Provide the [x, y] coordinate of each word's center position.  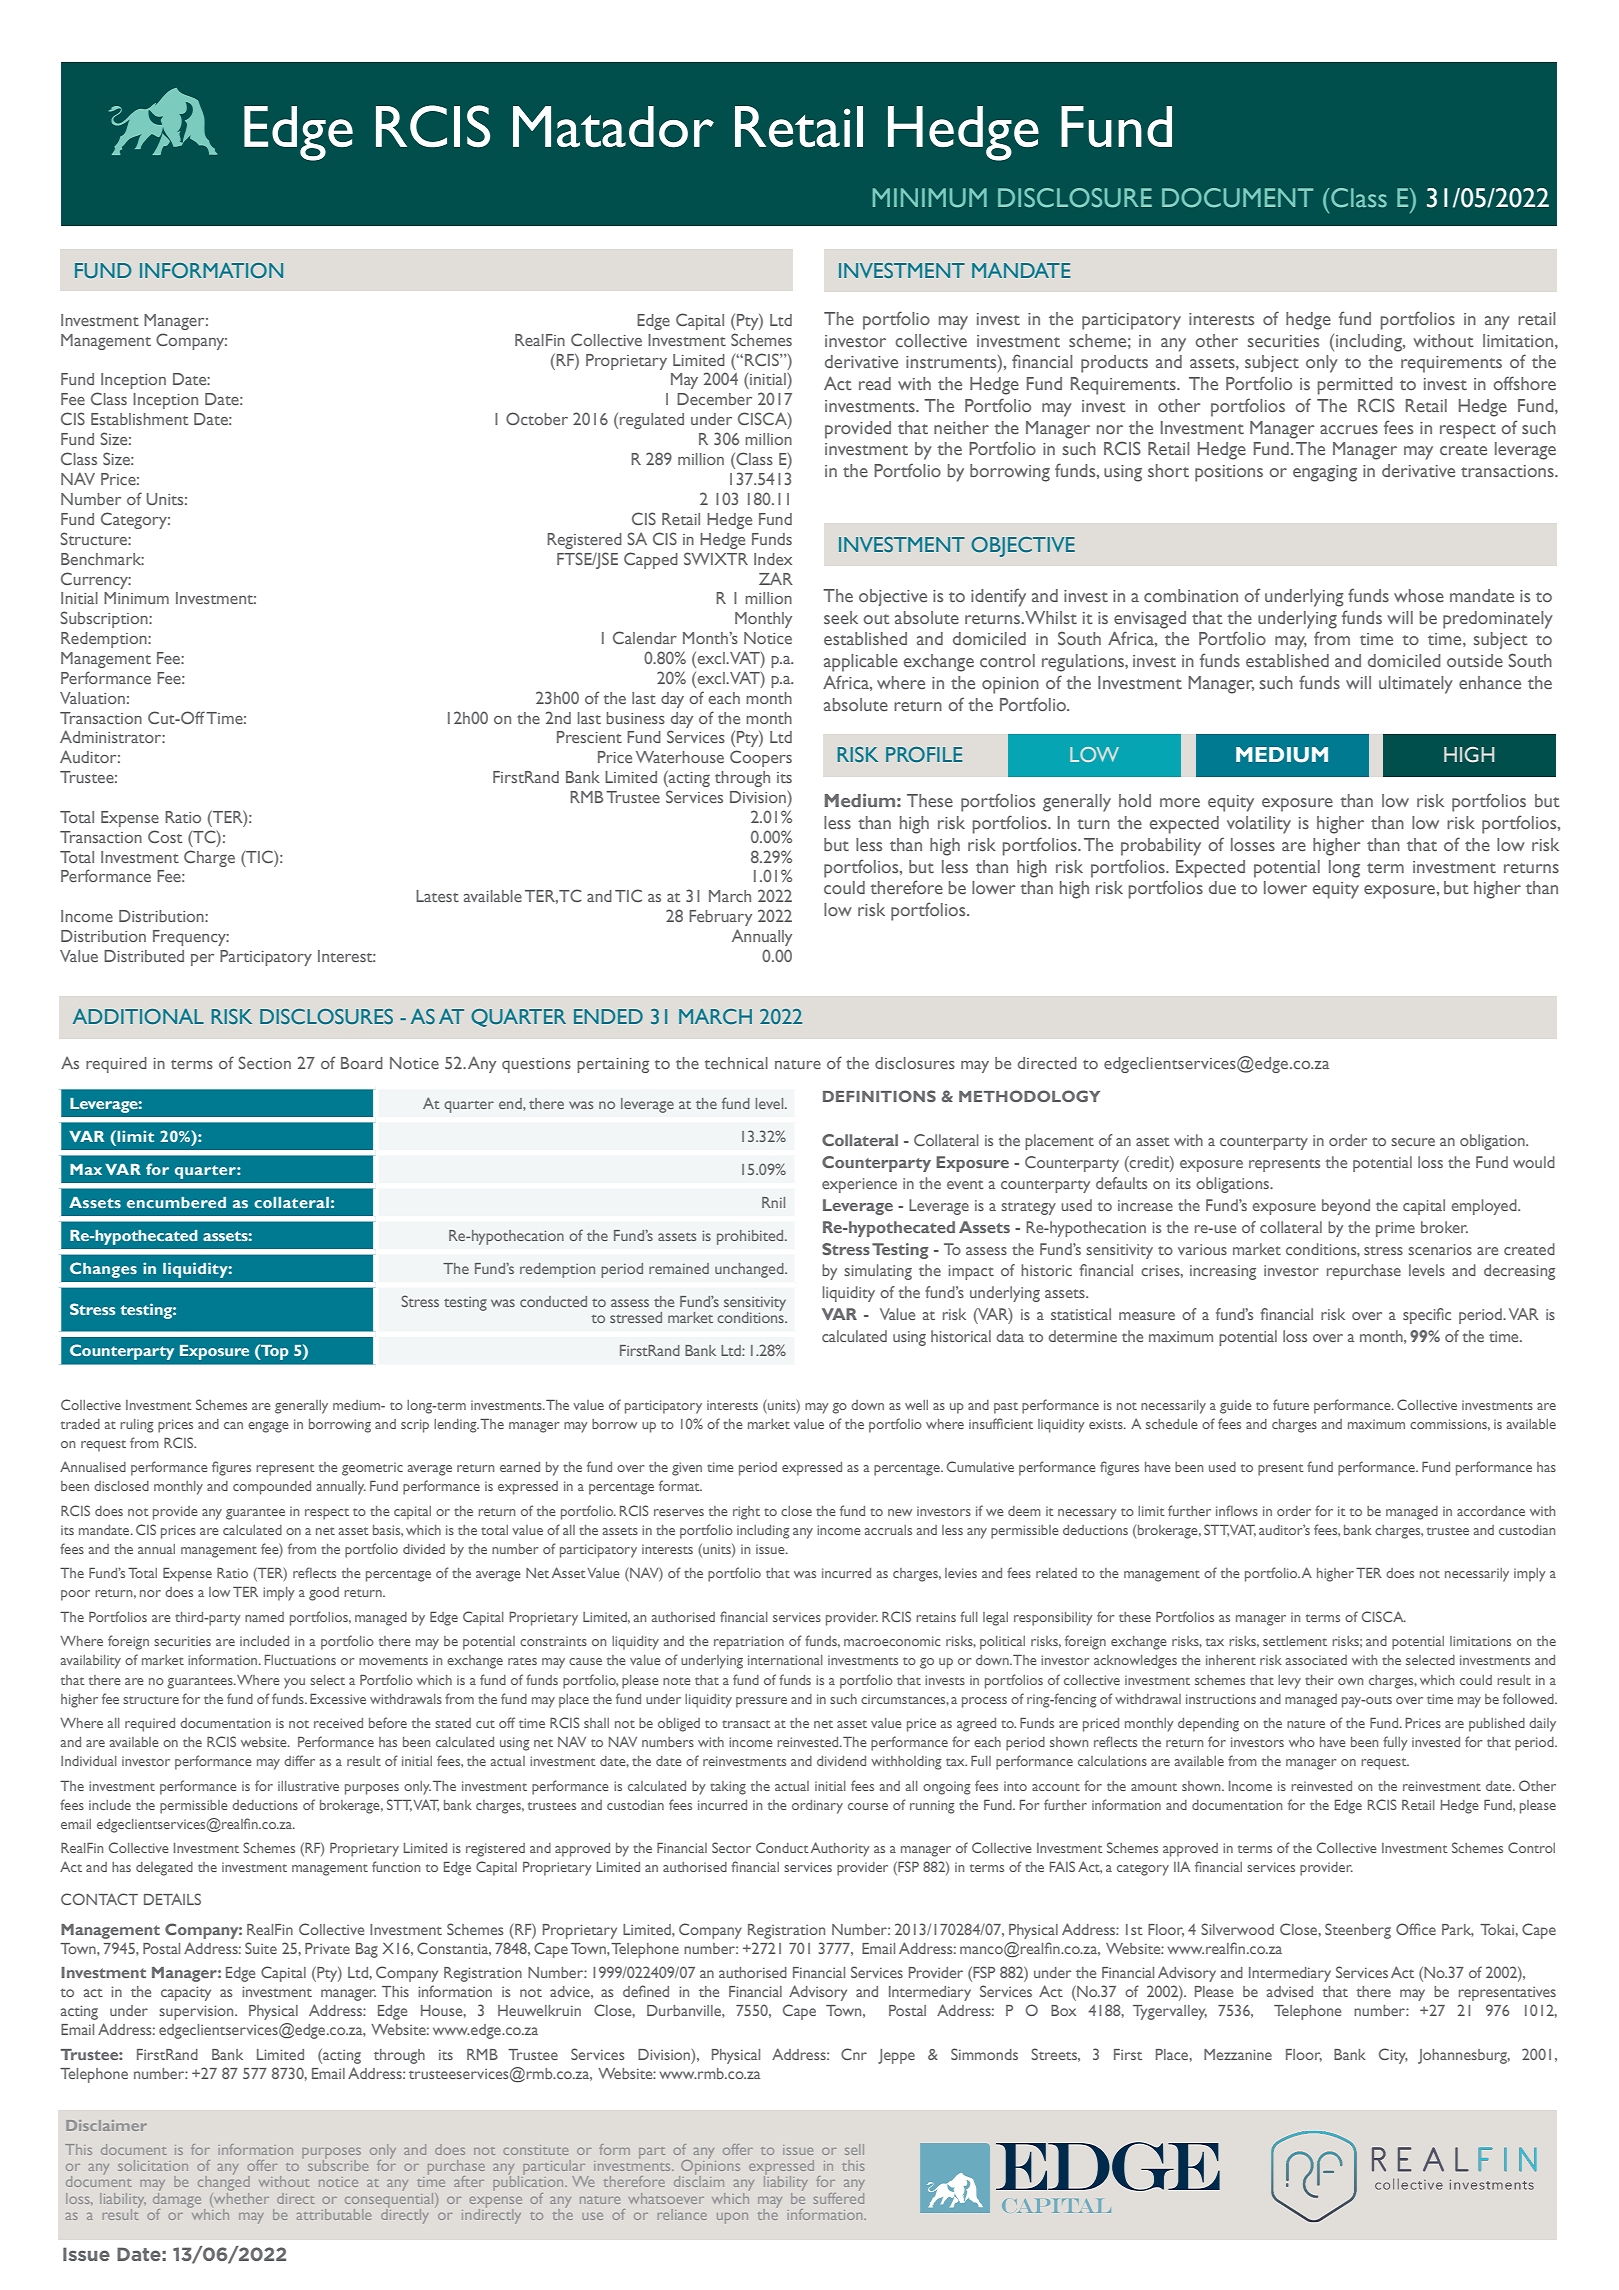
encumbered [176, 1202]
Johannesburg [1464, 2056]
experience [859, 1185]
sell [854, 2149]
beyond [1346, 1207]
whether [240, 2197]
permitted [1355, 386]
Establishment [139, 419]
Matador [613, 127]
